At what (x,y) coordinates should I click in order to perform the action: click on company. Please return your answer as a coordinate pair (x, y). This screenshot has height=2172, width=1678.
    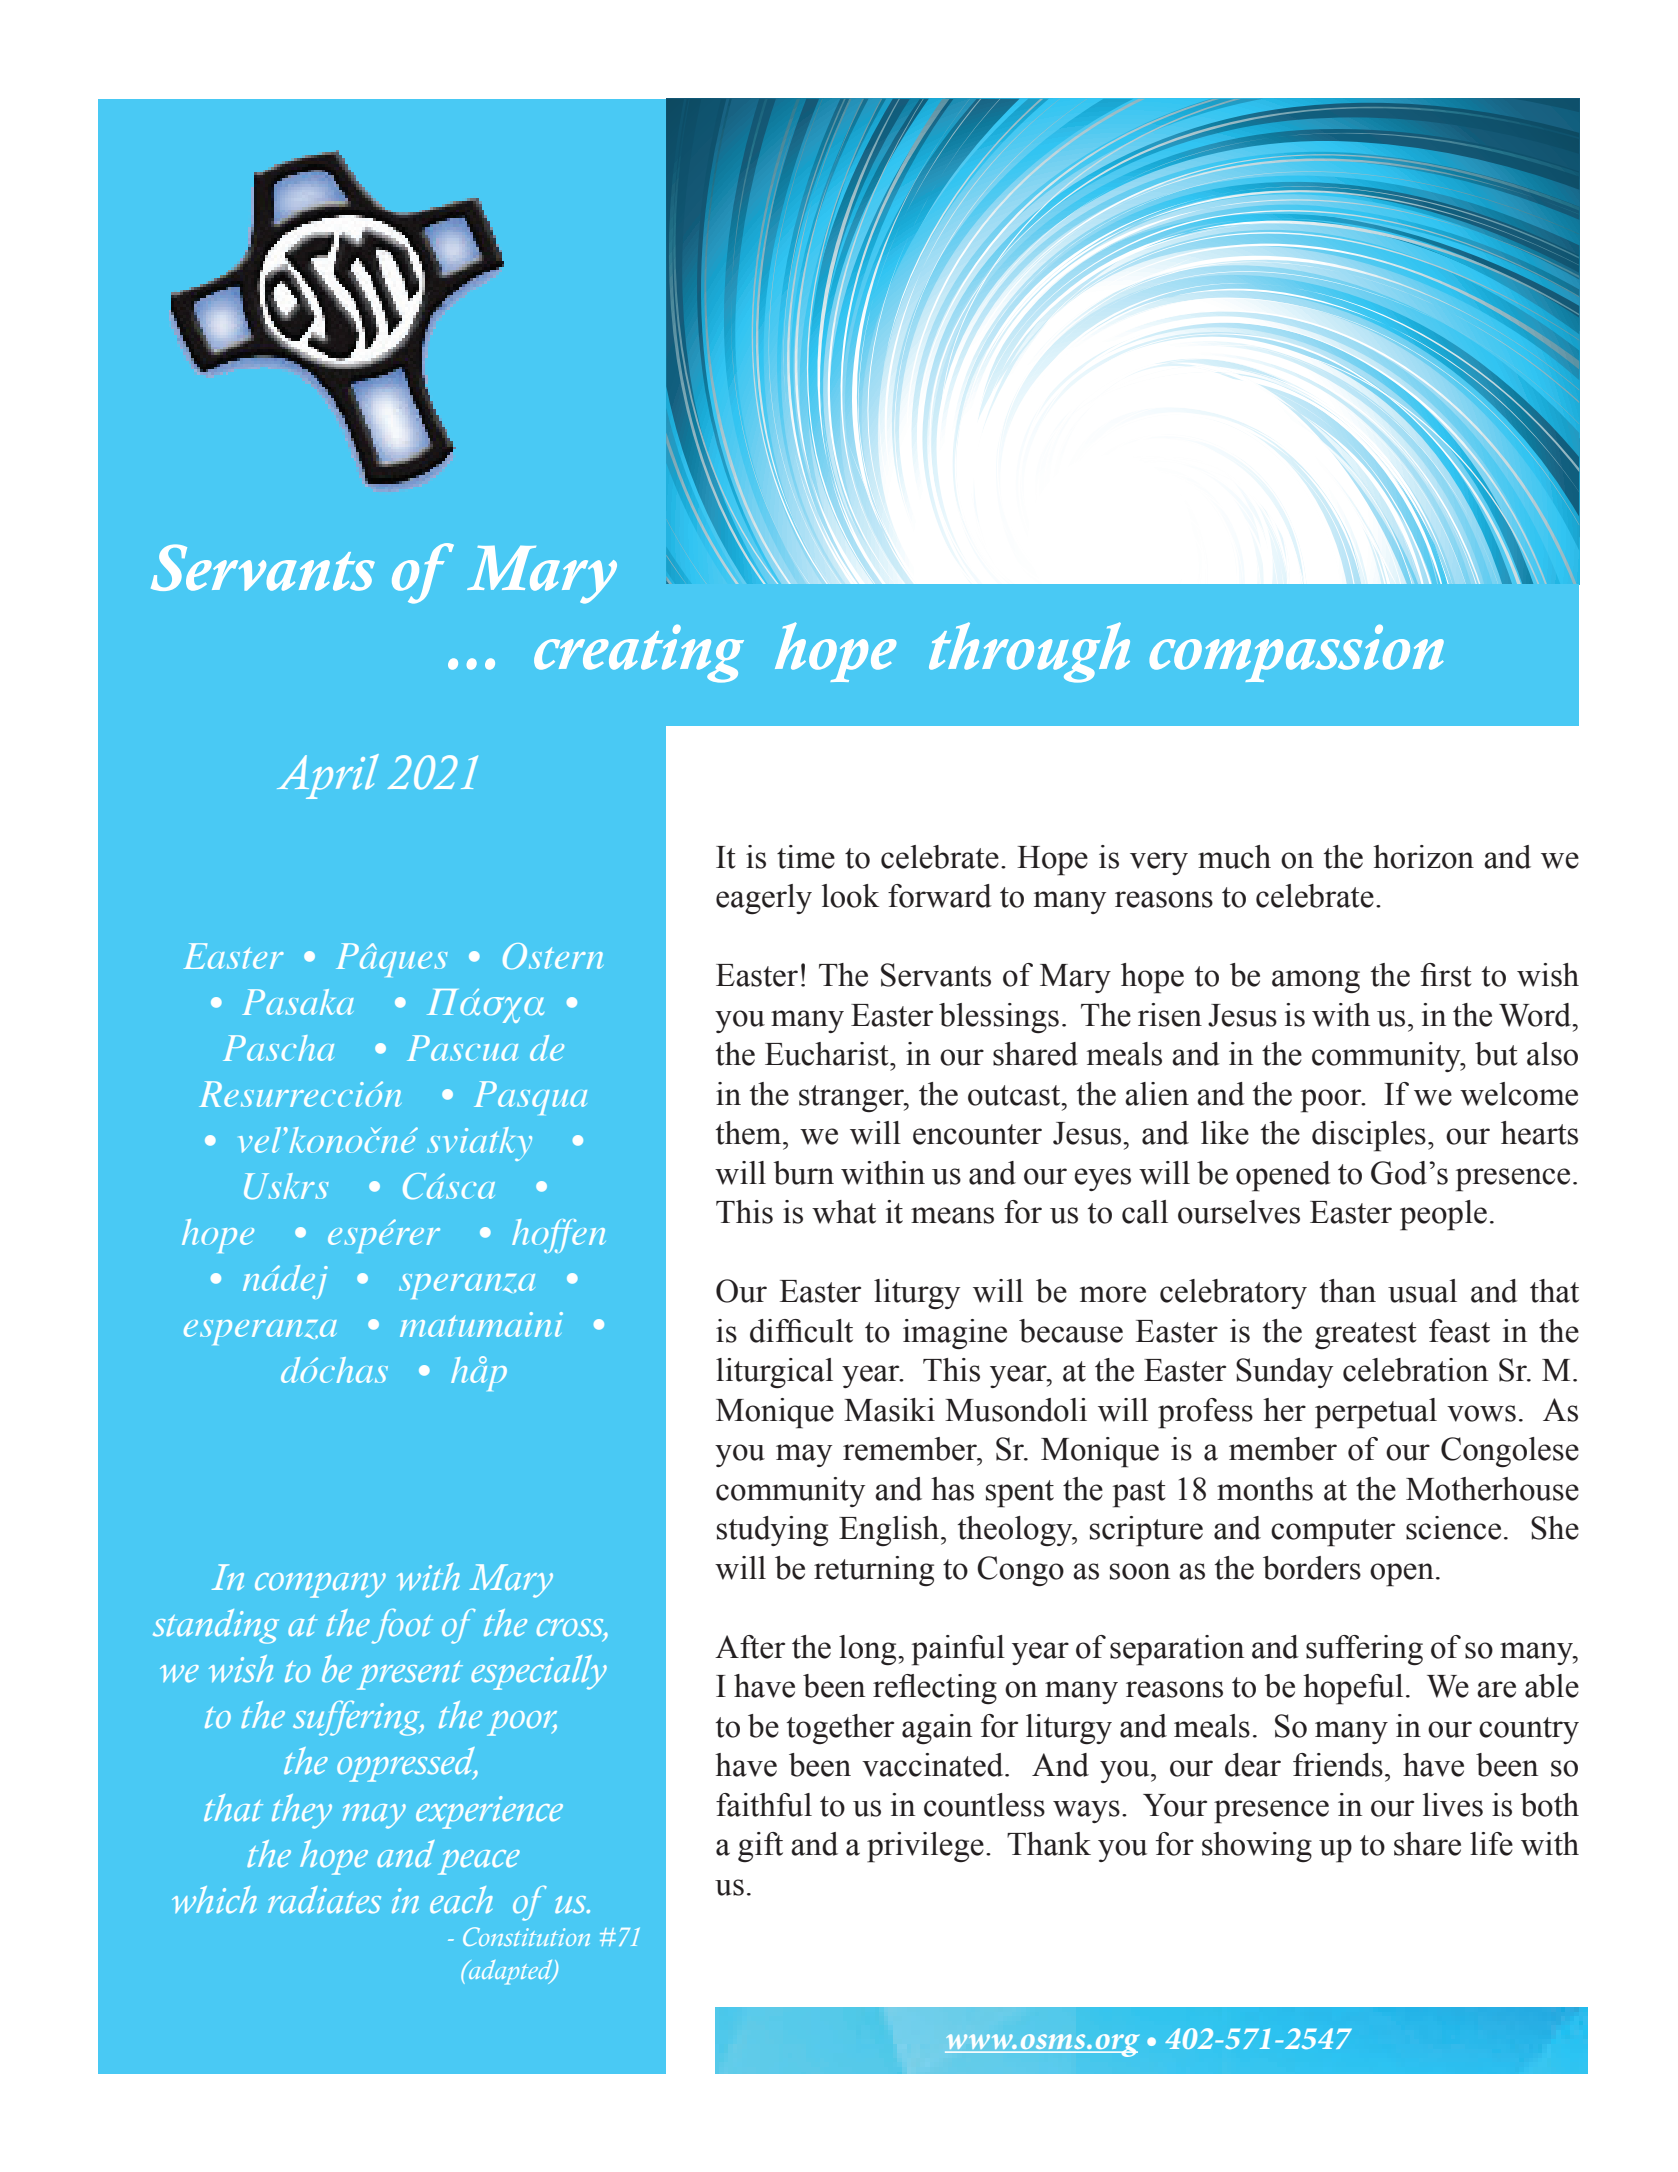
    Looking at the image, I should click on (320, 1585).
